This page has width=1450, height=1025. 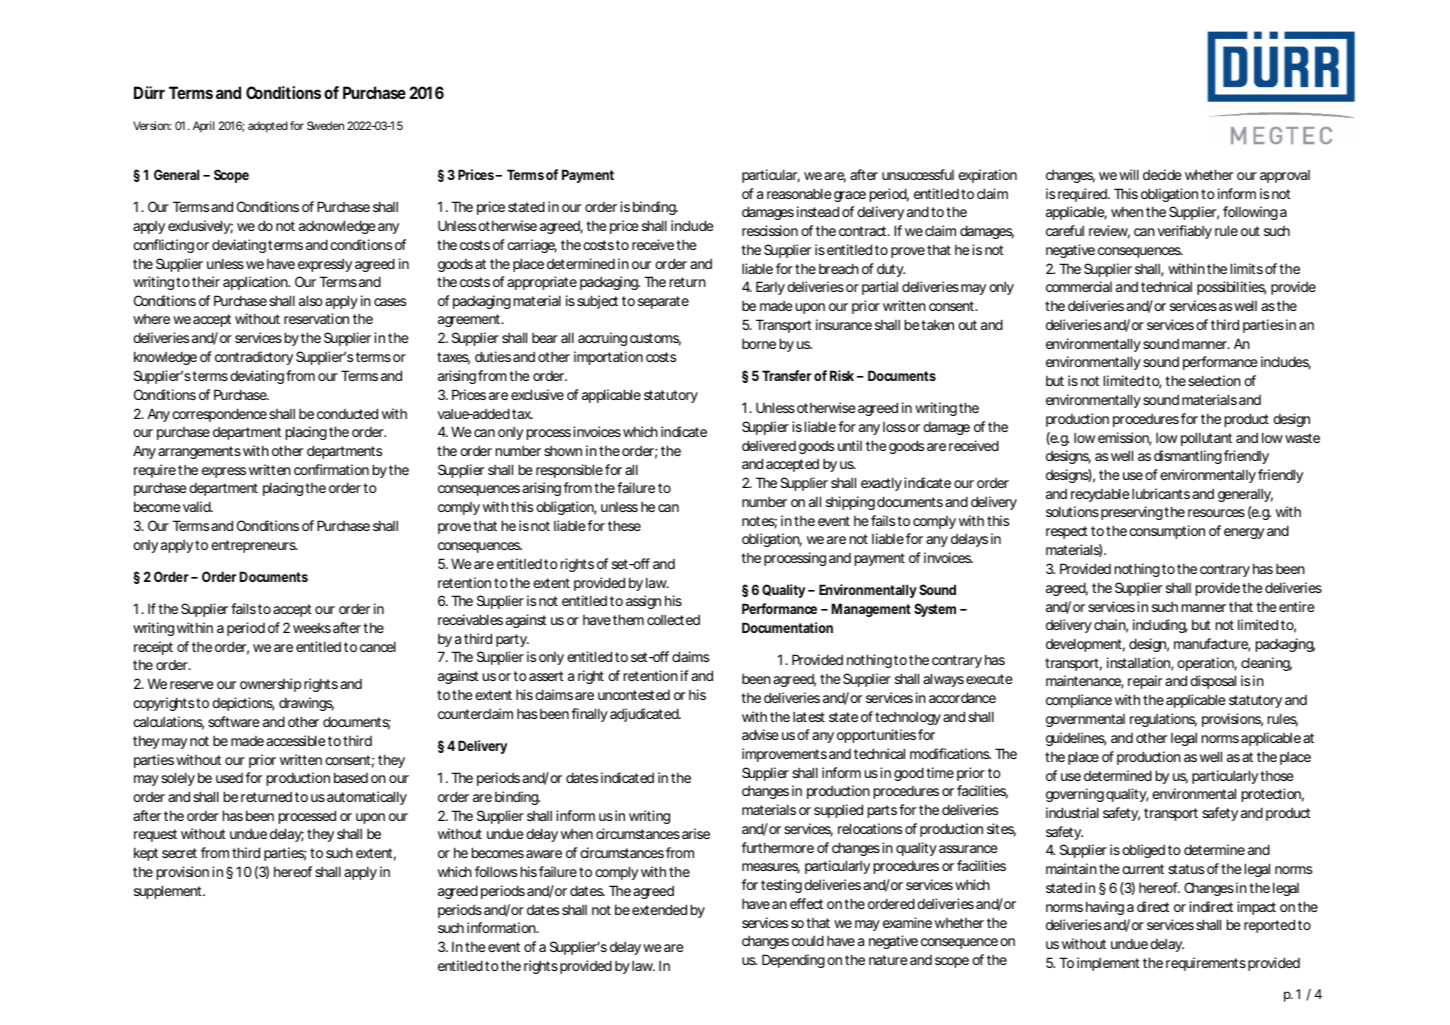 What do you see at coordinates (1162, 174) in the page?
I see `decide` at bounding box center [1162, 174].
